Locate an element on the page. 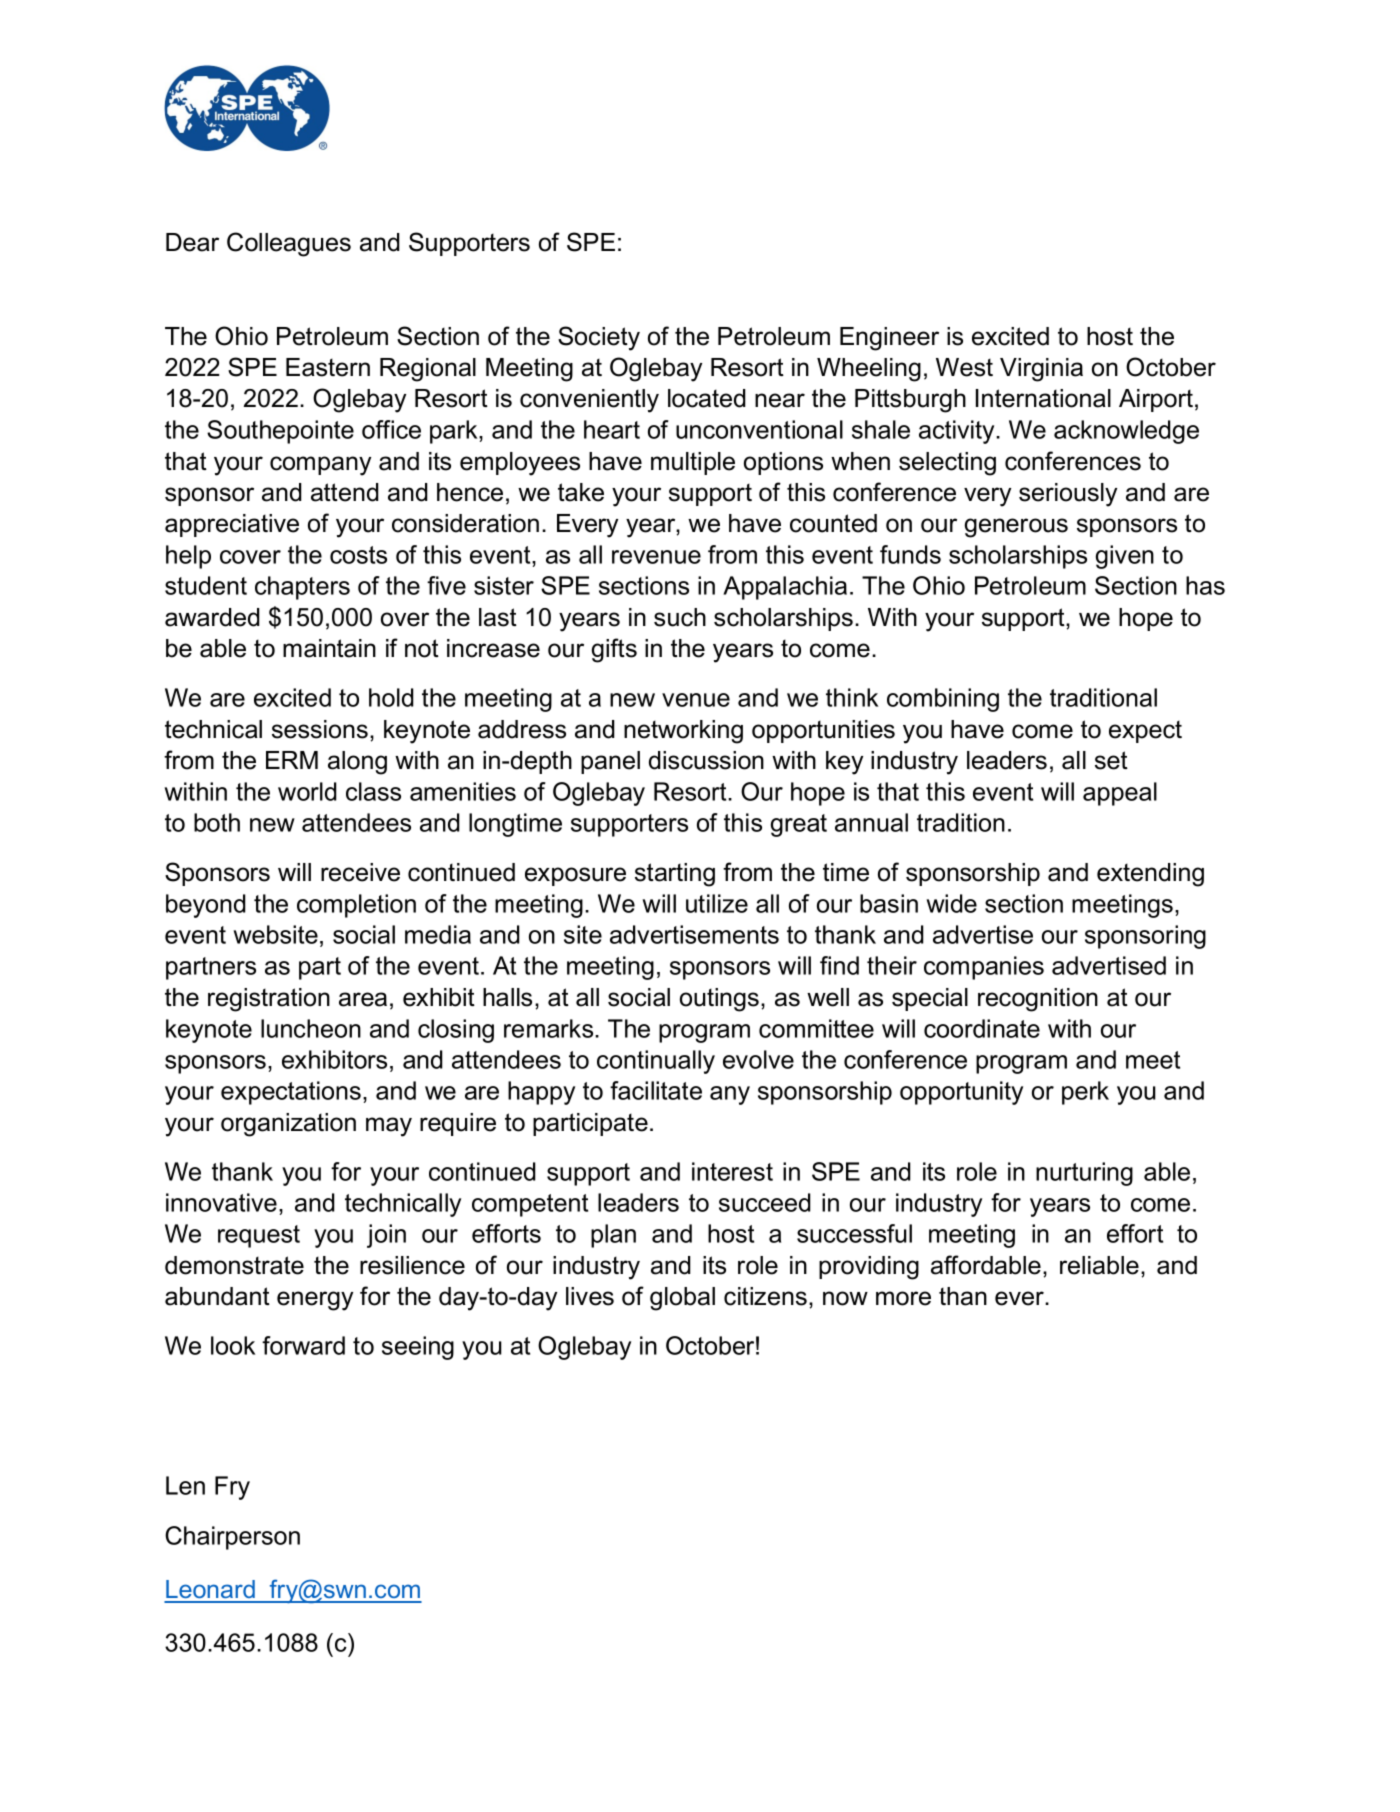 The image size is (1400, 1812). Chairperson is located at coordinates (232, 1538).
